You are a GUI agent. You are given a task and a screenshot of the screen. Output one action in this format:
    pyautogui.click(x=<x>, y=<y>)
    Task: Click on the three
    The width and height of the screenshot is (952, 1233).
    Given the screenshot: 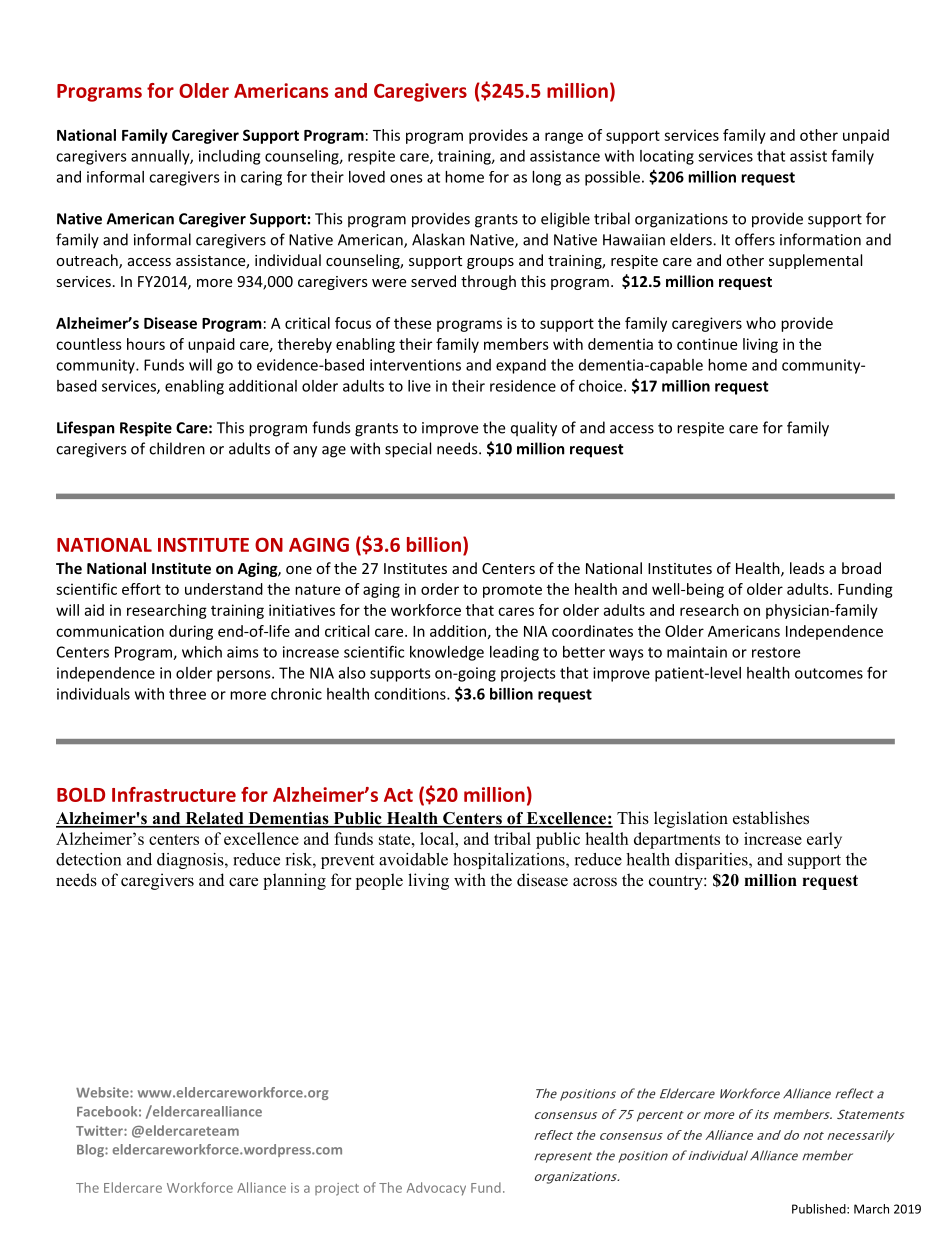 What is the action you would take?
    pyautogui.click(x=187, y=694)
